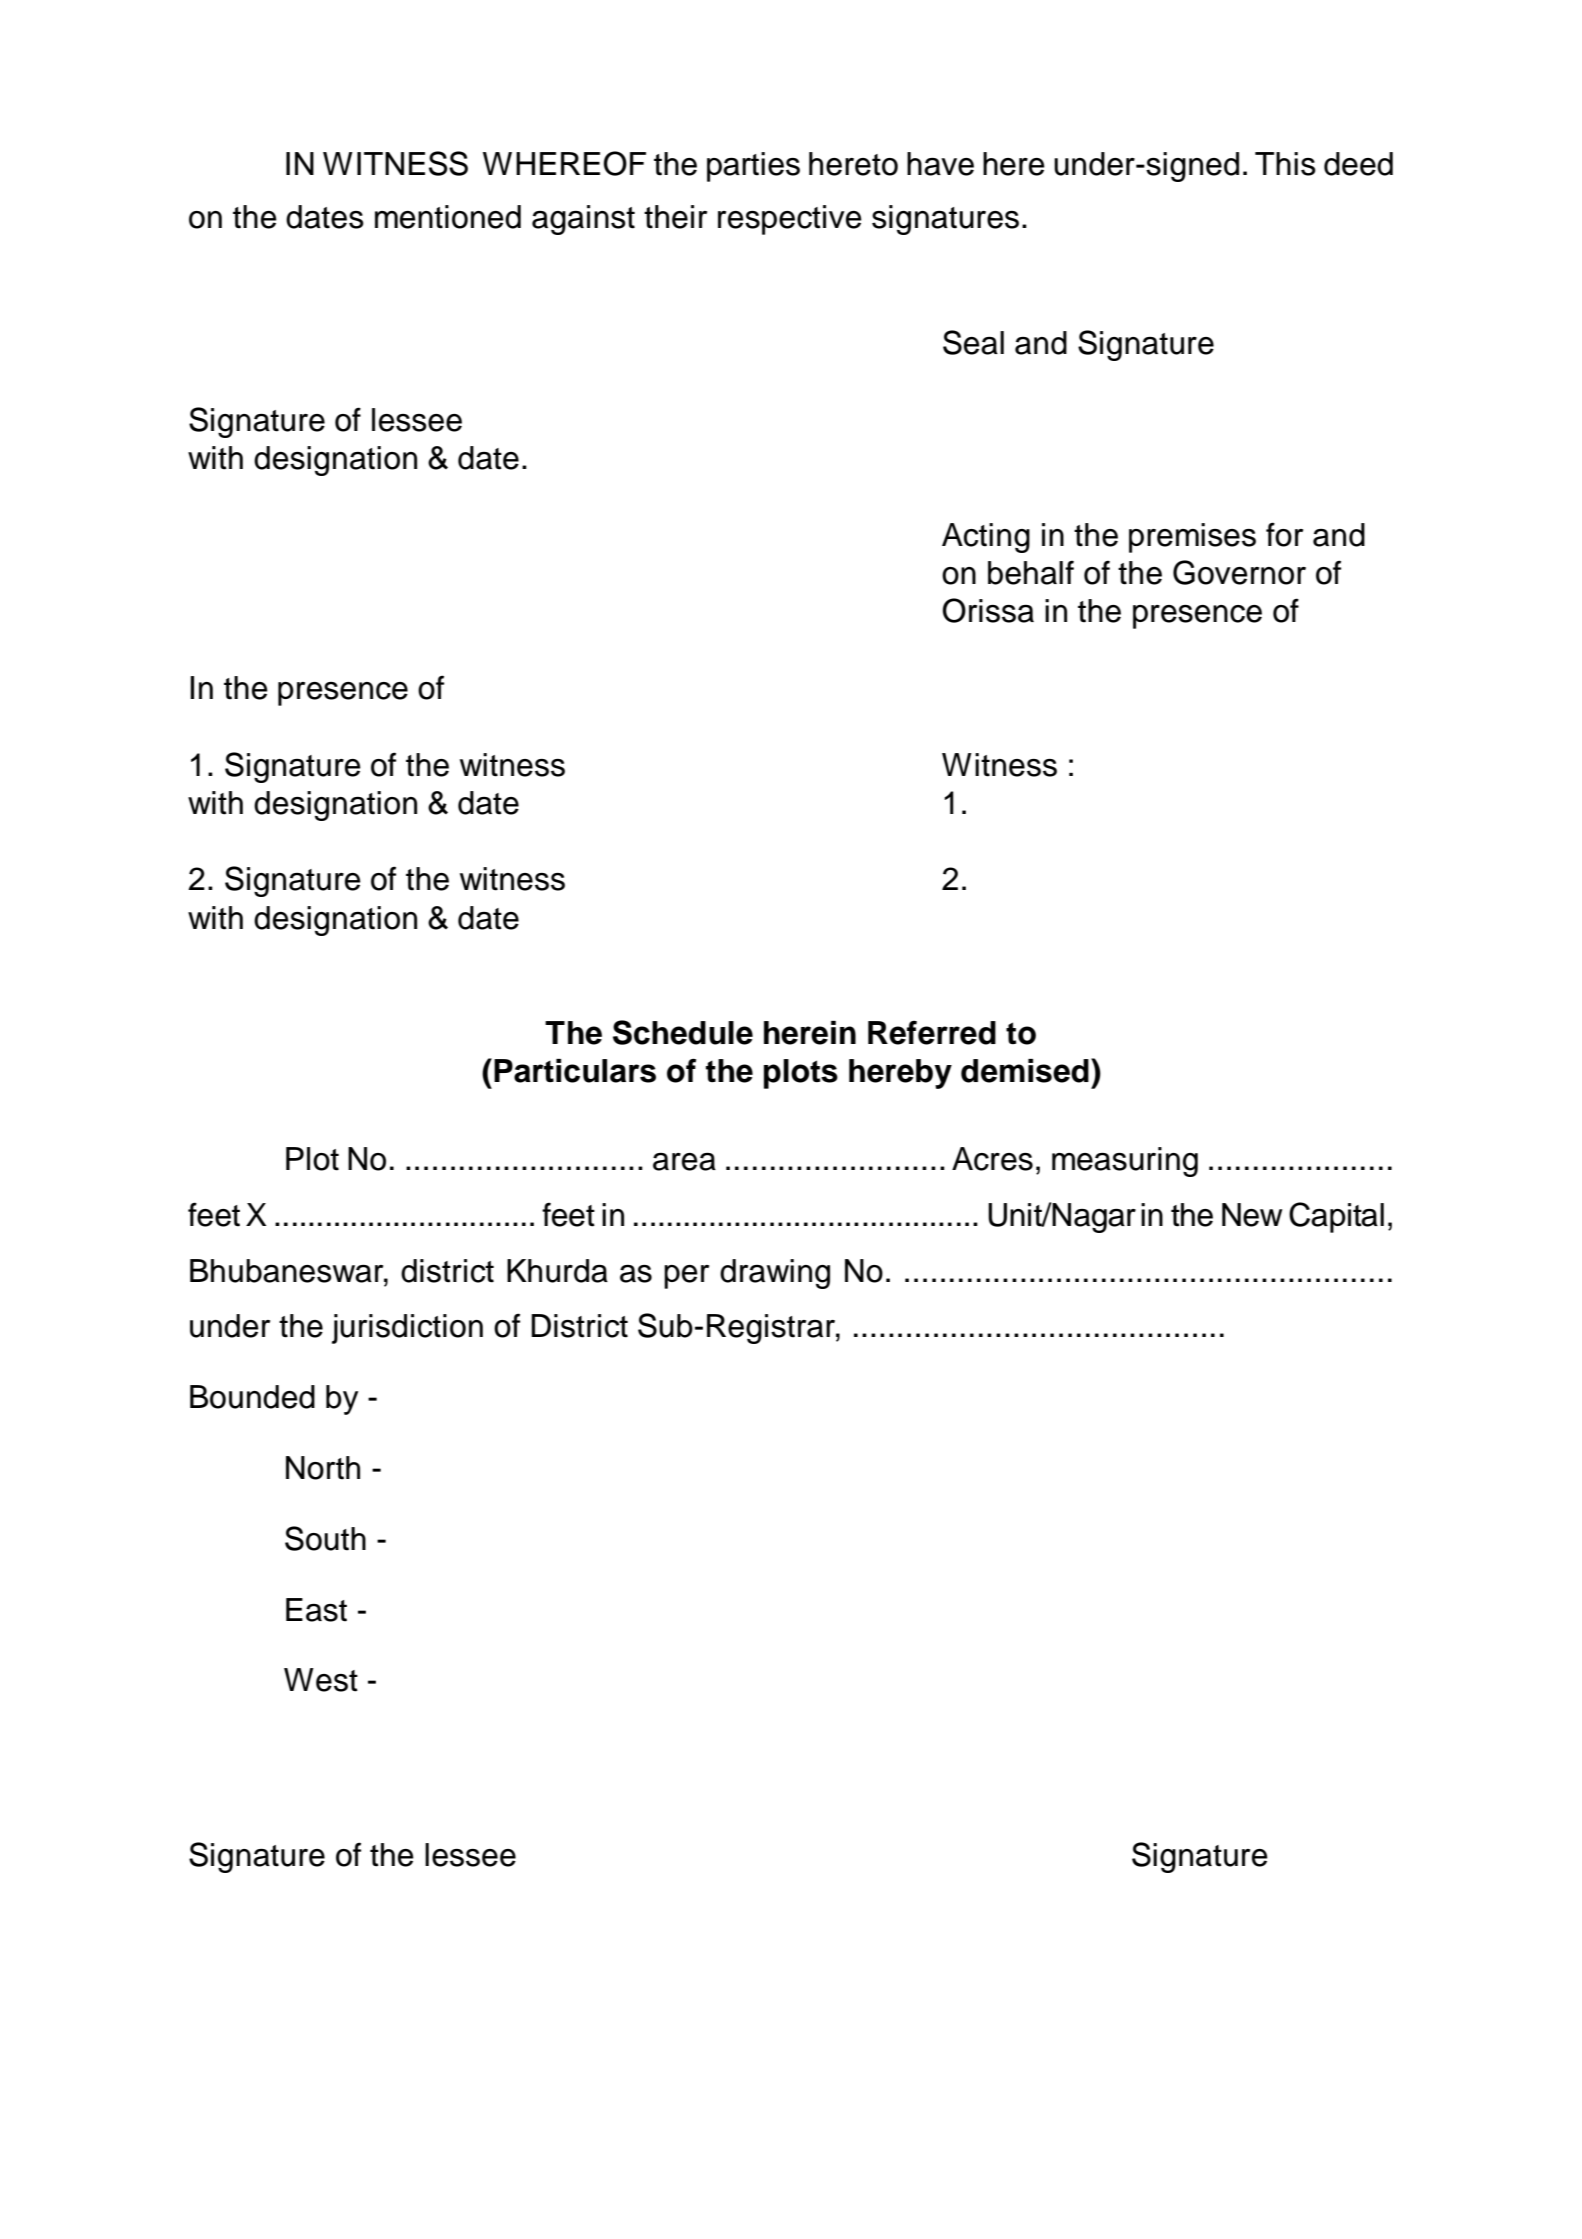 This screenshot has width=1582, height=2239. I want to click on New, so click(1252, 1215).
